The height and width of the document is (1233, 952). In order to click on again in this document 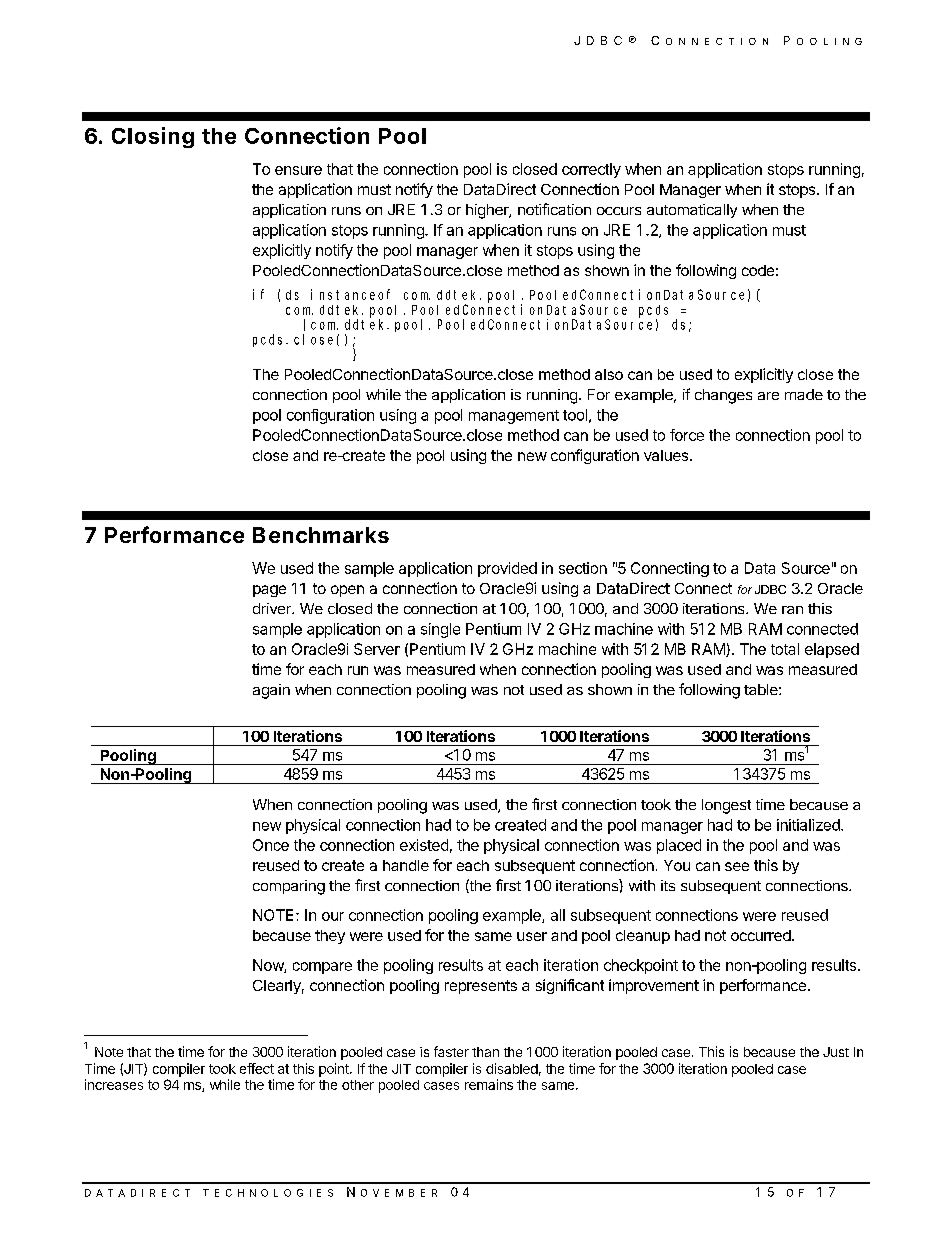, I will do `click(271, 691)`.
